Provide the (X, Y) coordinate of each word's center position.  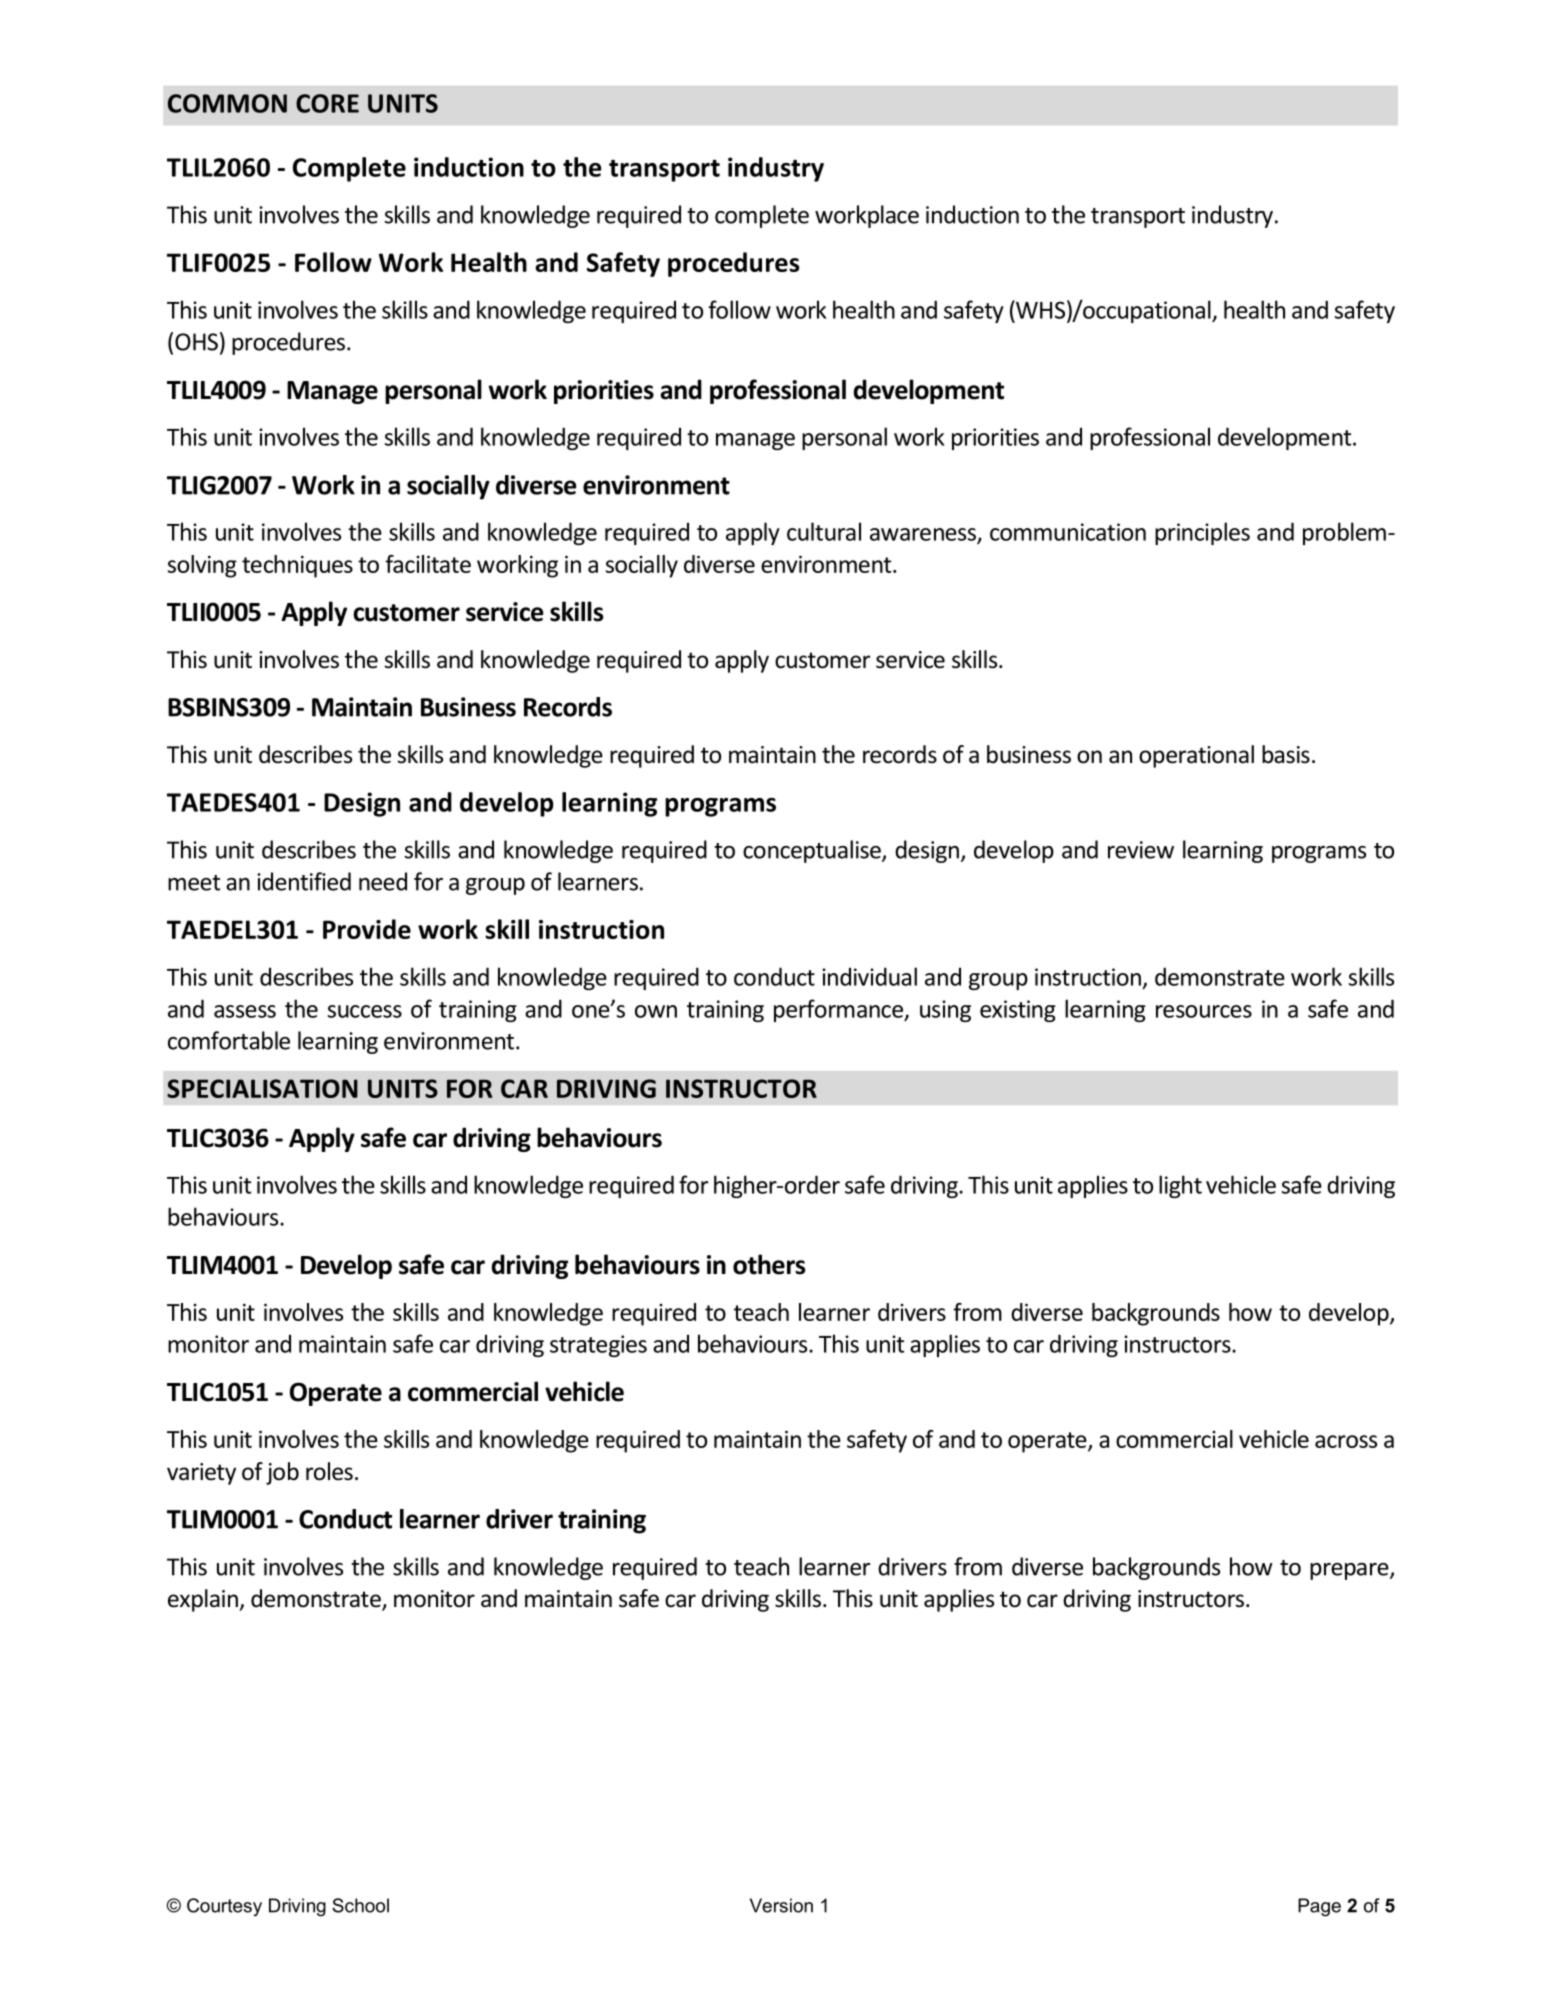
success (365, 1011)
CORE (327, 103)
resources (1204, 1011)
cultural (824, 531)
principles (1202, 533)
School (360, 1905)
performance (840, 1010)
